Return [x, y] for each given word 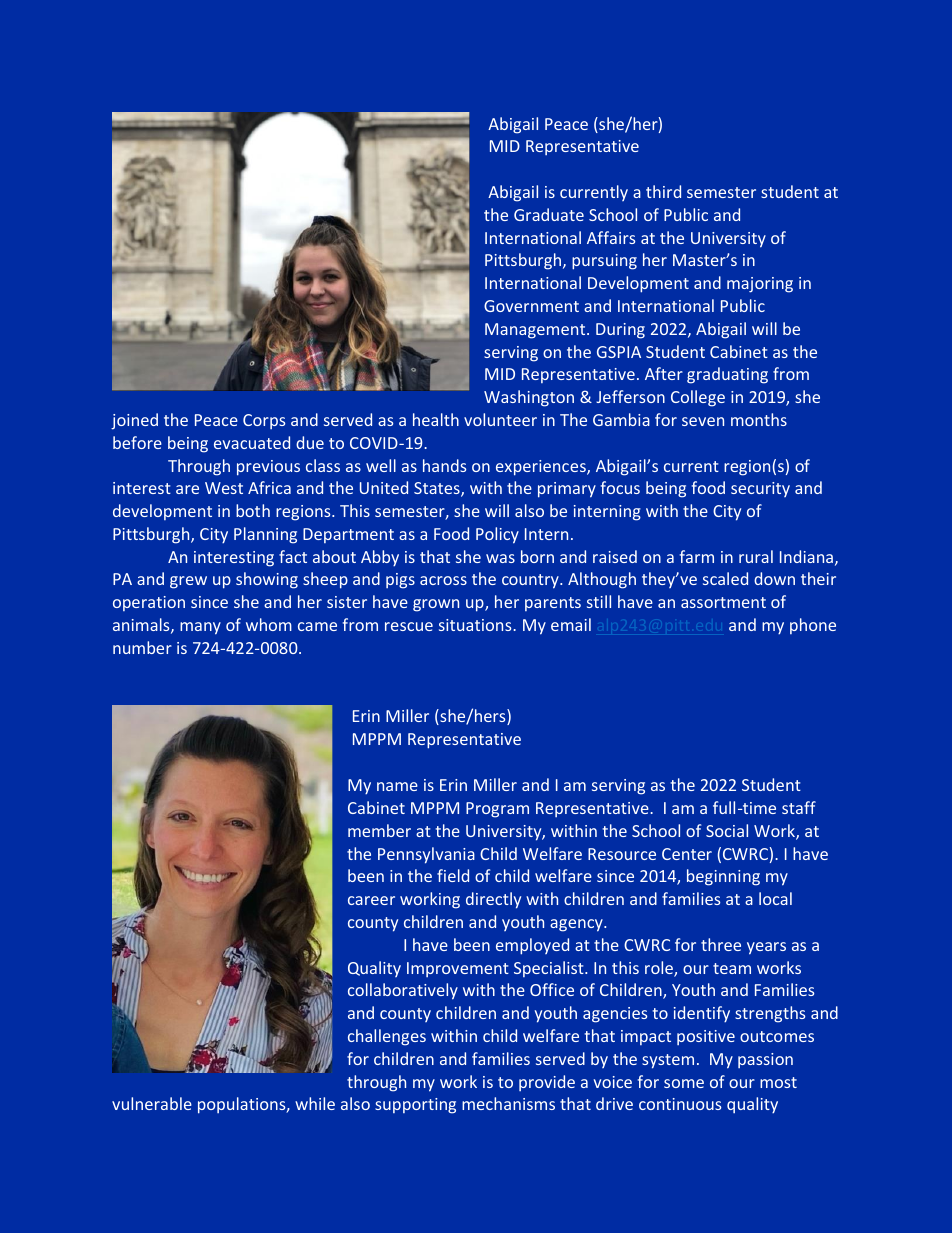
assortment [723, 602]
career [371, 900]
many [200, 628]
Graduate [549, 214]
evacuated [252, 442]
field [453, 875]
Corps [264, 421]
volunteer [500, 419]
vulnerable [152, 1103]
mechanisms [508, 1103]
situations [476, 625]
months [759, 419]
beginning [723, 877]
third [663, 191]
